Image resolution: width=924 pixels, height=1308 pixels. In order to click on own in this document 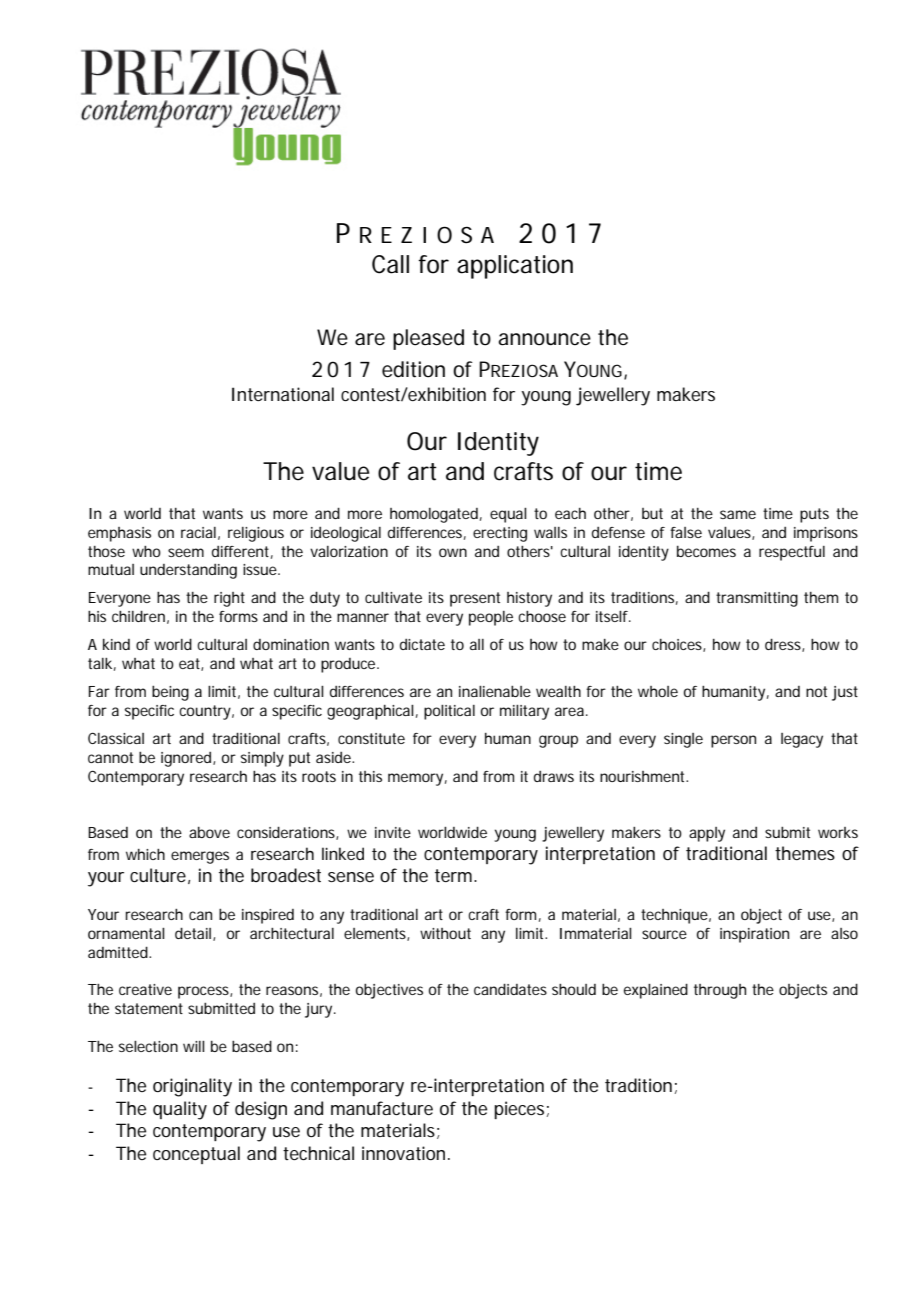, I will do `click(453, 552)`.
